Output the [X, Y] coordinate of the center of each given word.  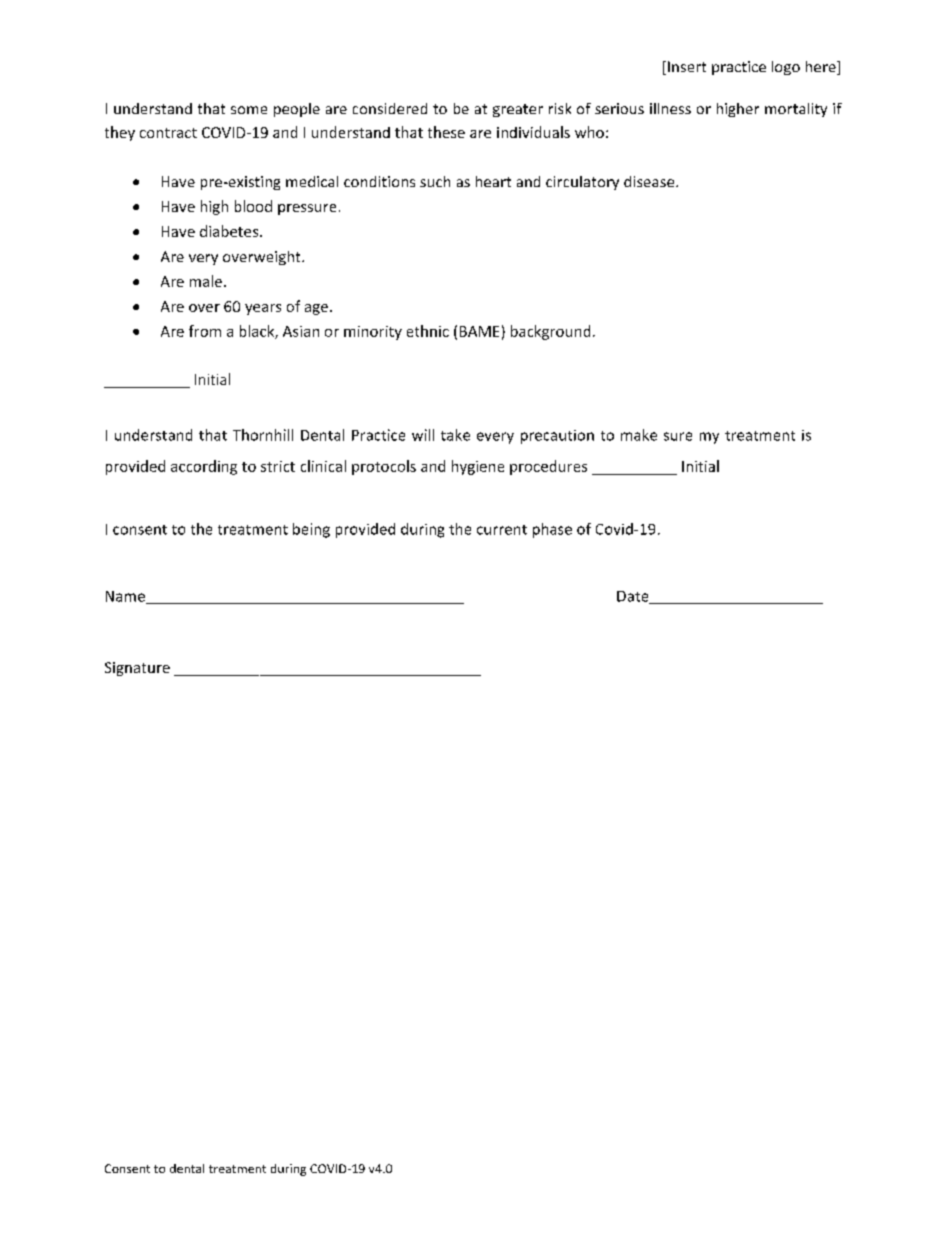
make [639, 435]
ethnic [428, 331]
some [249, 110]
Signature [137, 669]
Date [634, 597]
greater [518, 110]
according [204, 467]
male [207, 281]
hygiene [478, 467]
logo [786, 68]
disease [650, 181]
